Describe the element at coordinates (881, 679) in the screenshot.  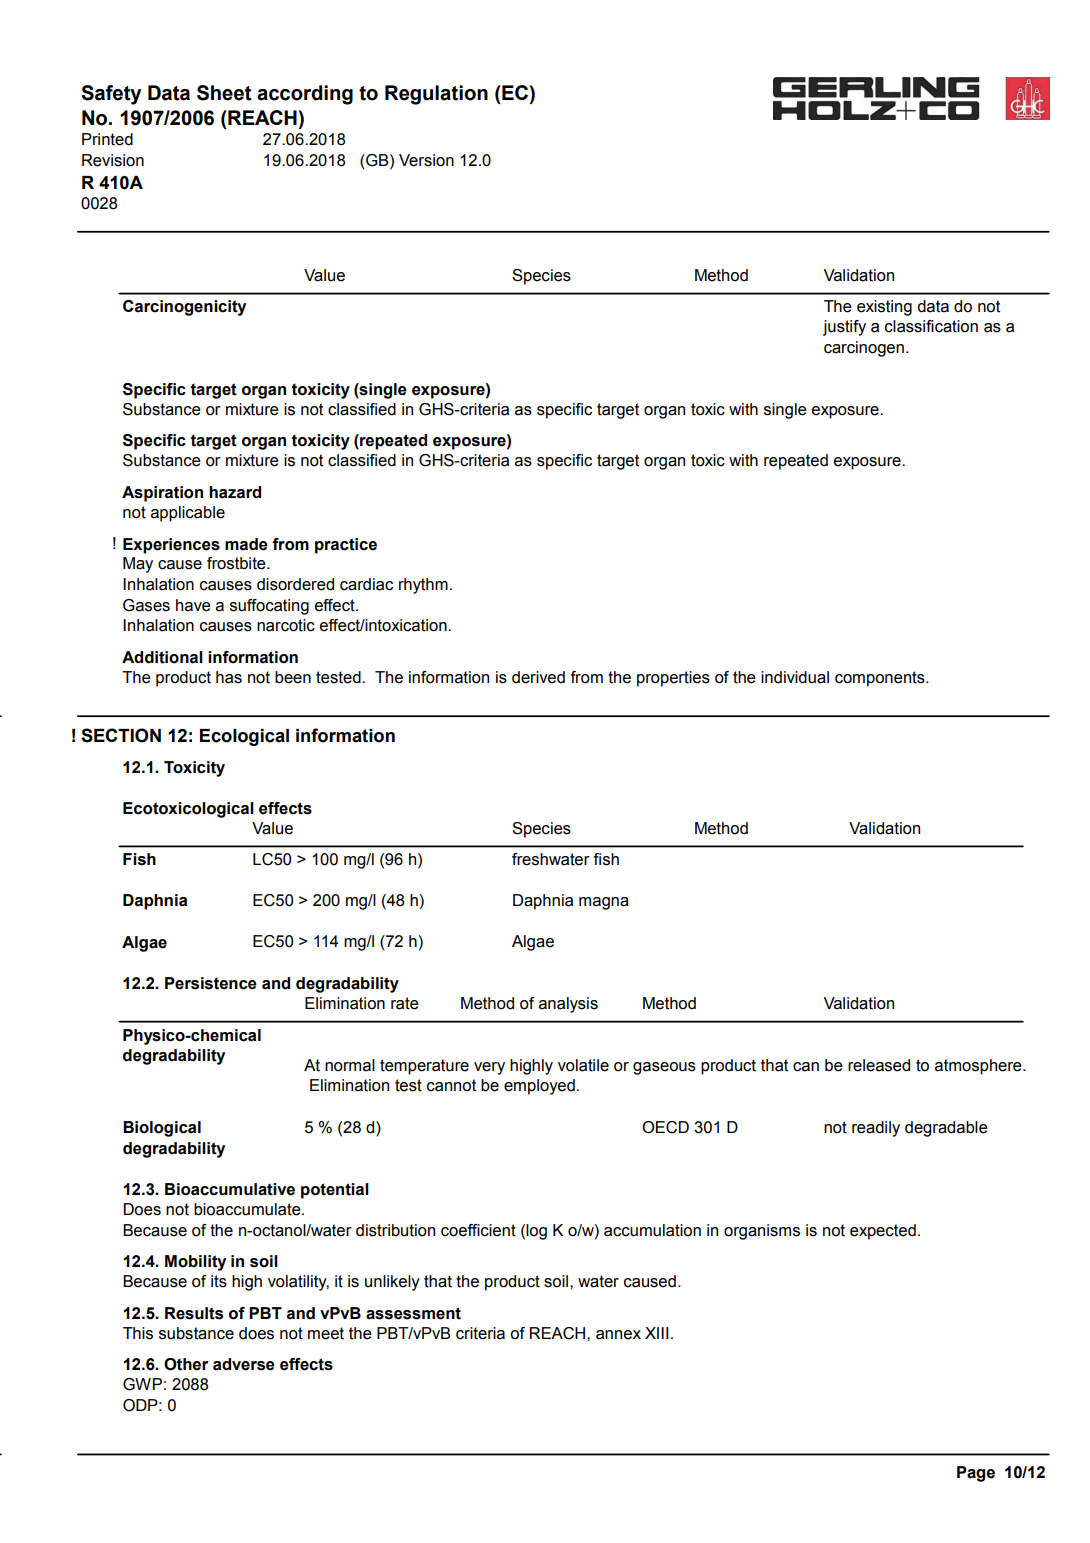
I see `components` at that location.
